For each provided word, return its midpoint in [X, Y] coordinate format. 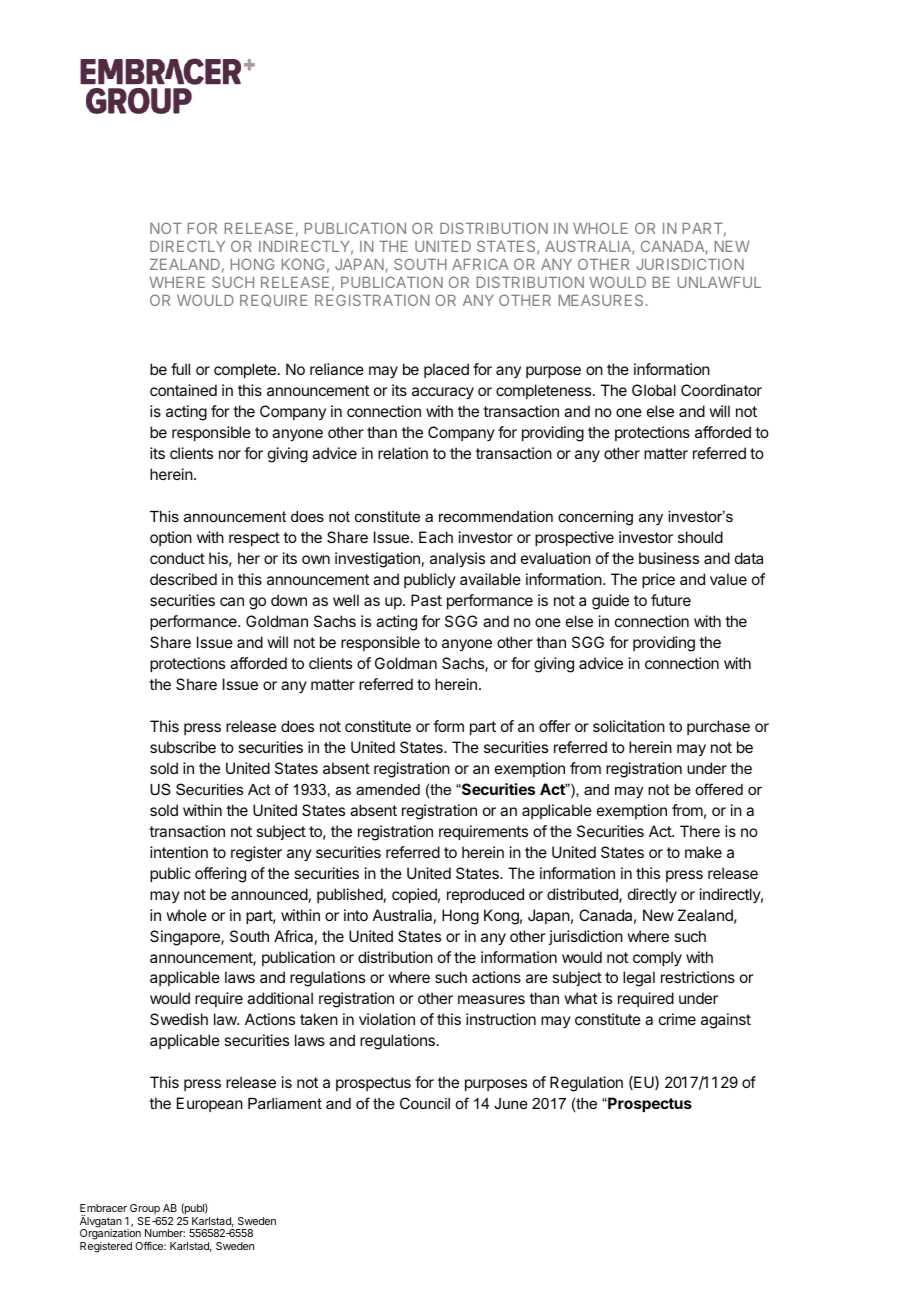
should [700, 537]
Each [436, 537]
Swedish [179, 1019]
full [180, 369]
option [171, 538]
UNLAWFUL [719, 282]
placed [446, 370]
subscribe [183, 747]
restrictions [698, 977]
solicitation [629, 726]
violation [387, 1019]
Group [144, 1211]
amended [388, 789]
